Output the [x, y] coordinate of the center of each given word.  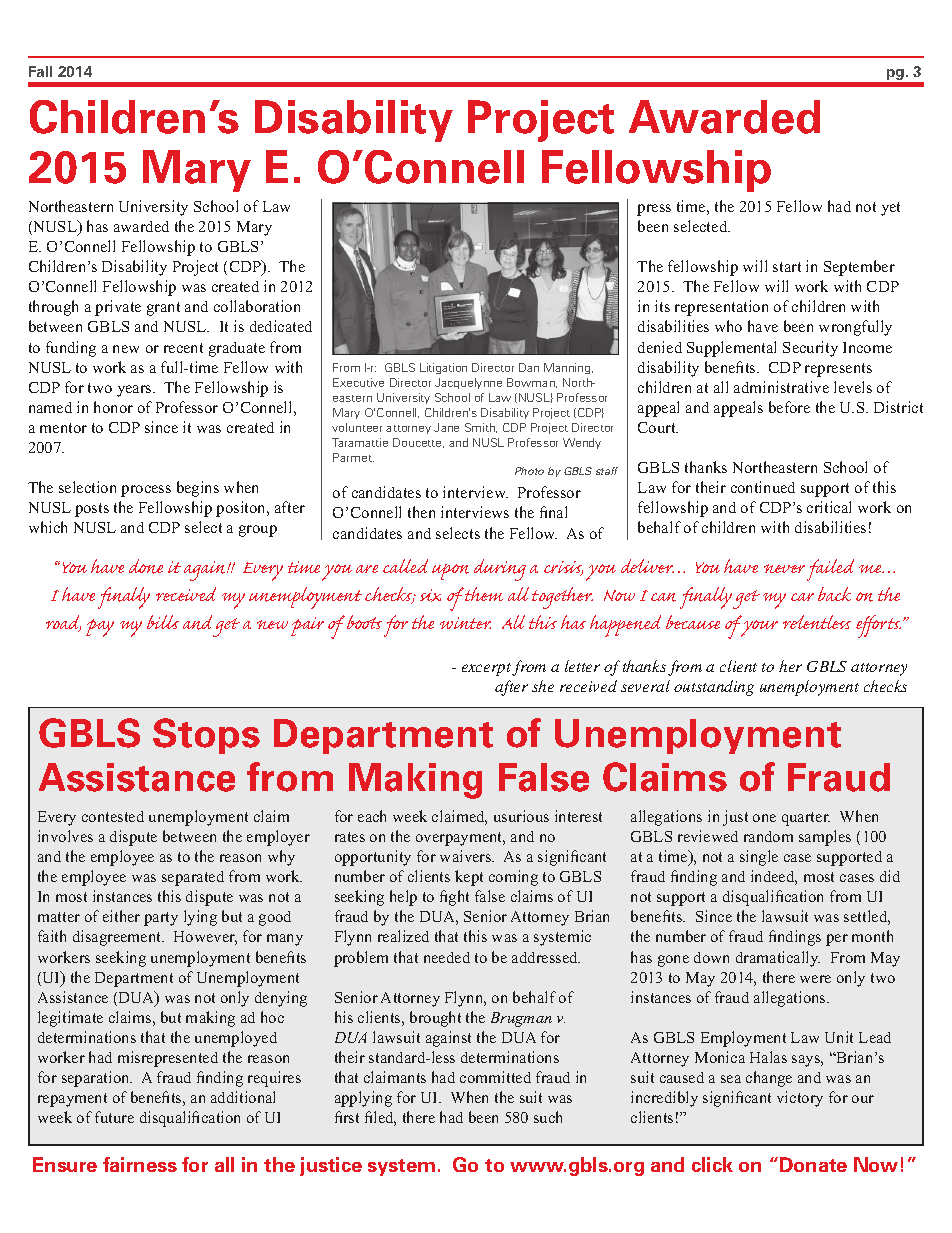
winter [465, 623]
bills [163, 622]
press [654, 210]
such [548, 1117]
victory [800, 1099]
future [114, 1117]
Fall [40, 71]
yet [890, 209]
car [802, 597]
